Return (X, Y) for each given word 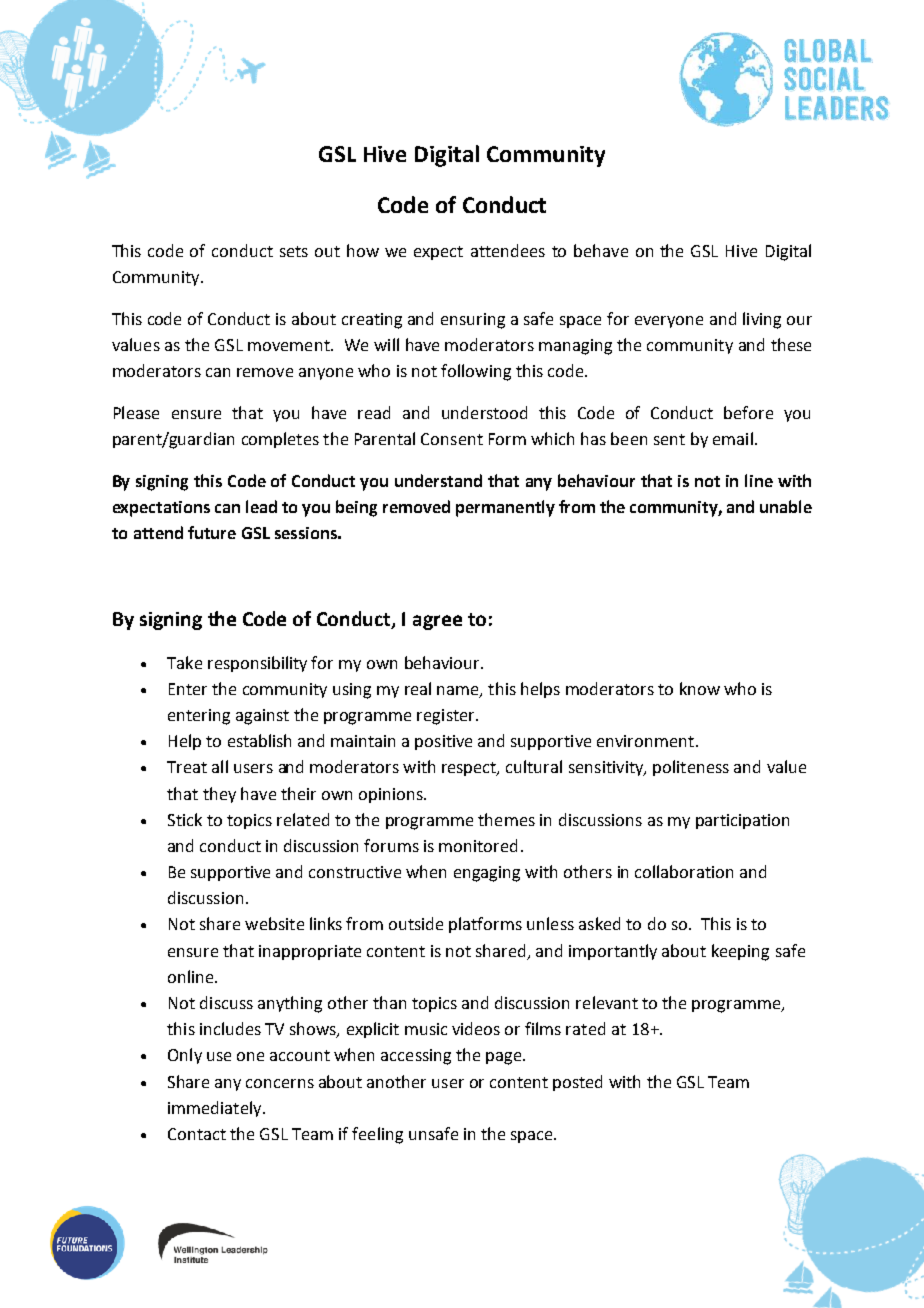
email (733, 438)
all (220, 766)
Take (184, 662)
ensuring (473, 321)
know (700, 688)
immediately (216, 1109)
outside (416, 923)
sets (294, 251)
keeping (740, 952)
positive (443, 742)
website (274, 923)
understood (484, 412)
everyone (669, 322)
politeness (691, 768)
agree (437, 622)
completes (280, 440)
